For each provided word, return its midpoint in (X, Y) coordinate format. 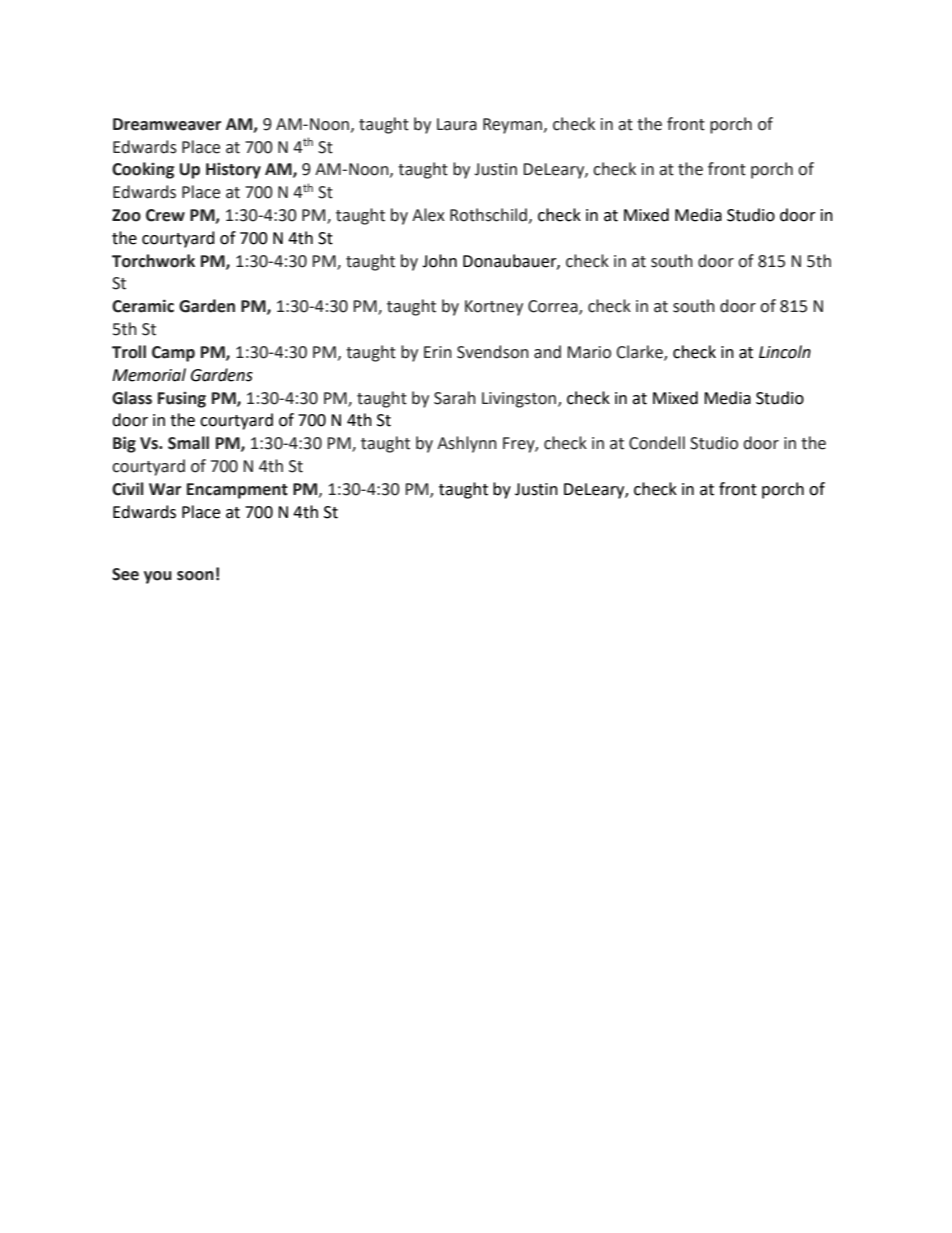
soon (195, 576)
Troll (129, 352)
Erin (438, 352)
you (158, 577)
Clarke (641, 353)
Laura (457, 124)
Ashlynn (467, 444)
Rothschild (488, 215)
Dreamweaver (167, 124)
